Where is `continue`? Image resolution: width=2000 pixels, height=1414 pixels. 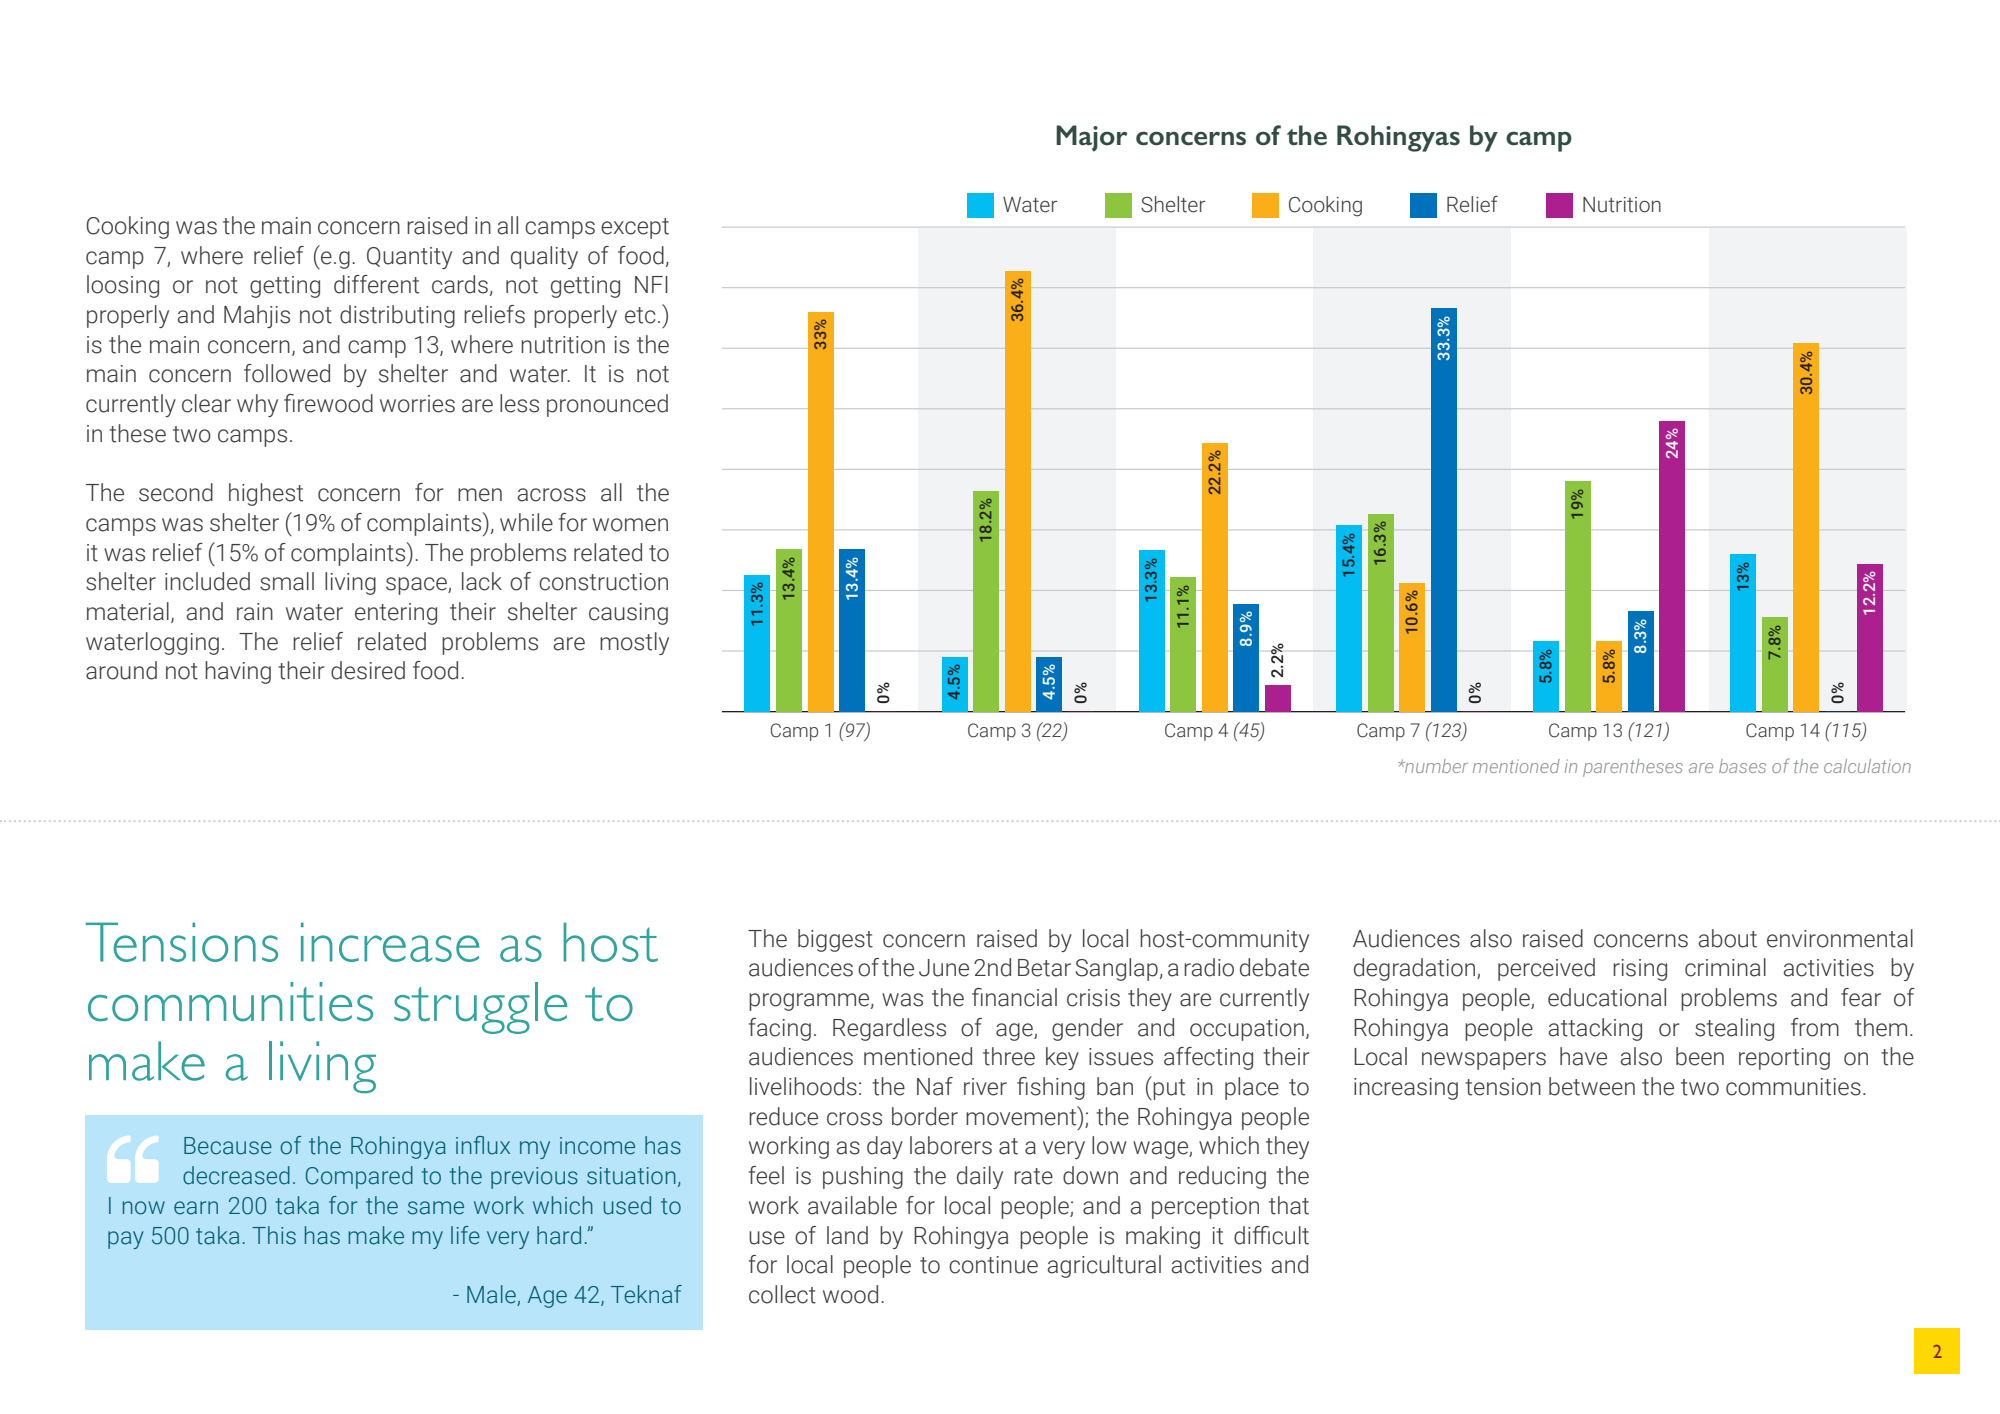
continue is located at coordinates (993, 1265).
